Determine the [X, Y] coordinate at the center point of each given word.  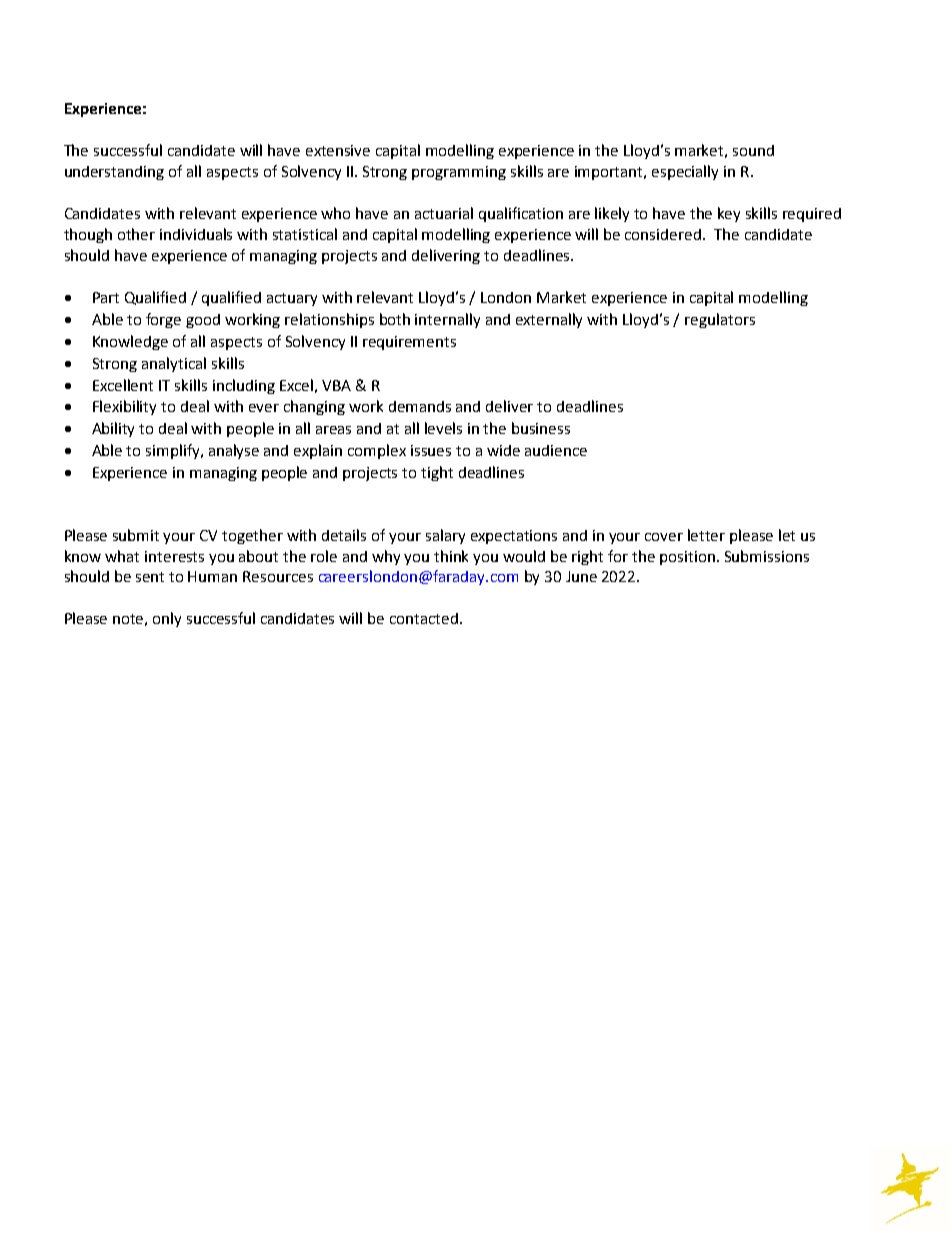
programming [459, 173]
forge [163, 320]
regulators [720, 320]
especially [685, 172]
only [167, 619]
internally [447, 320]
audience [556, 450]
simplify [174, 451]
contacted [424, 618]
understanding [114, 173]
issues [431, 450]
